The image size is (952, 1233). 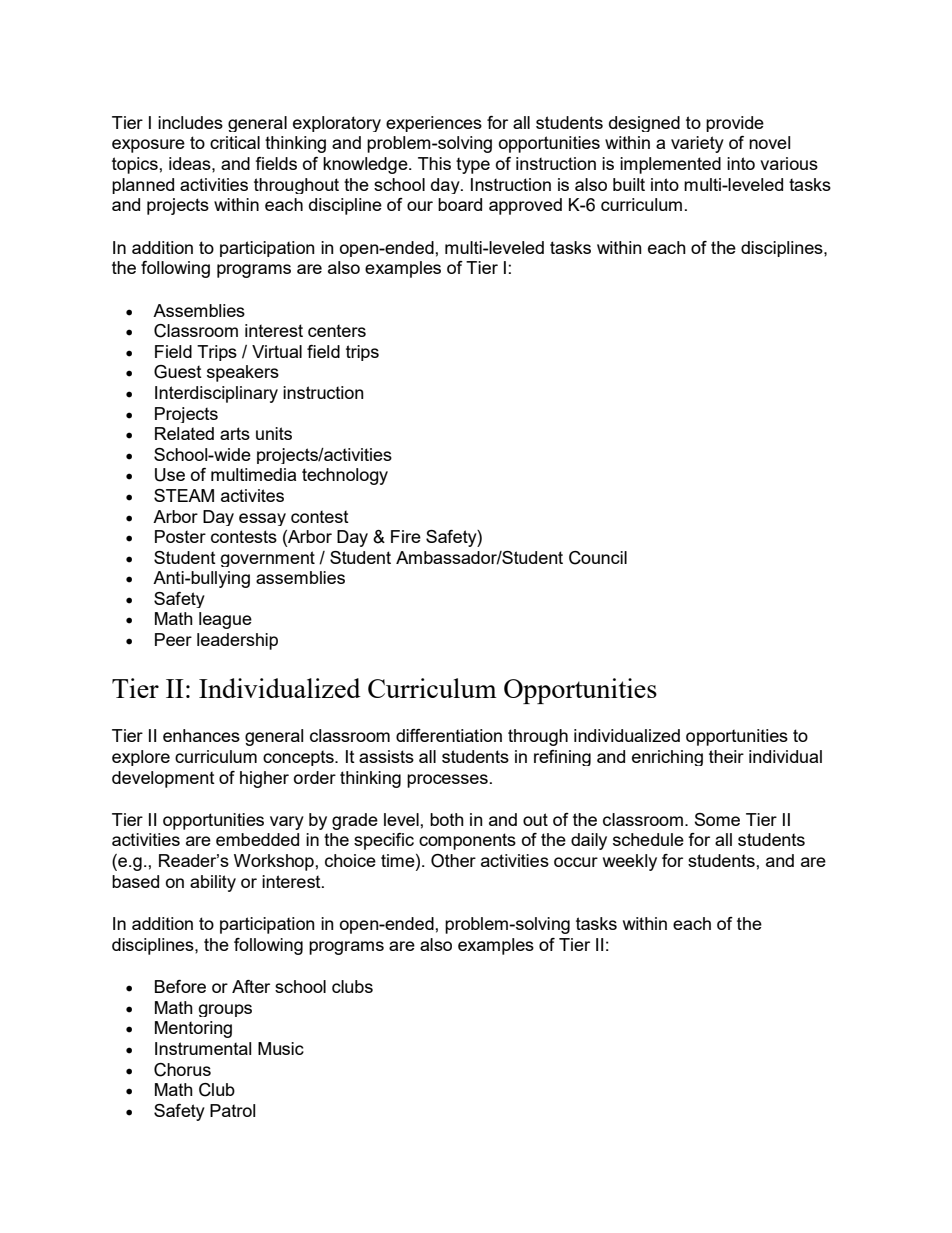 What do you see at coordinates (257, 839) in the page?
I see `embedded` at bounding box center [257, 839].
